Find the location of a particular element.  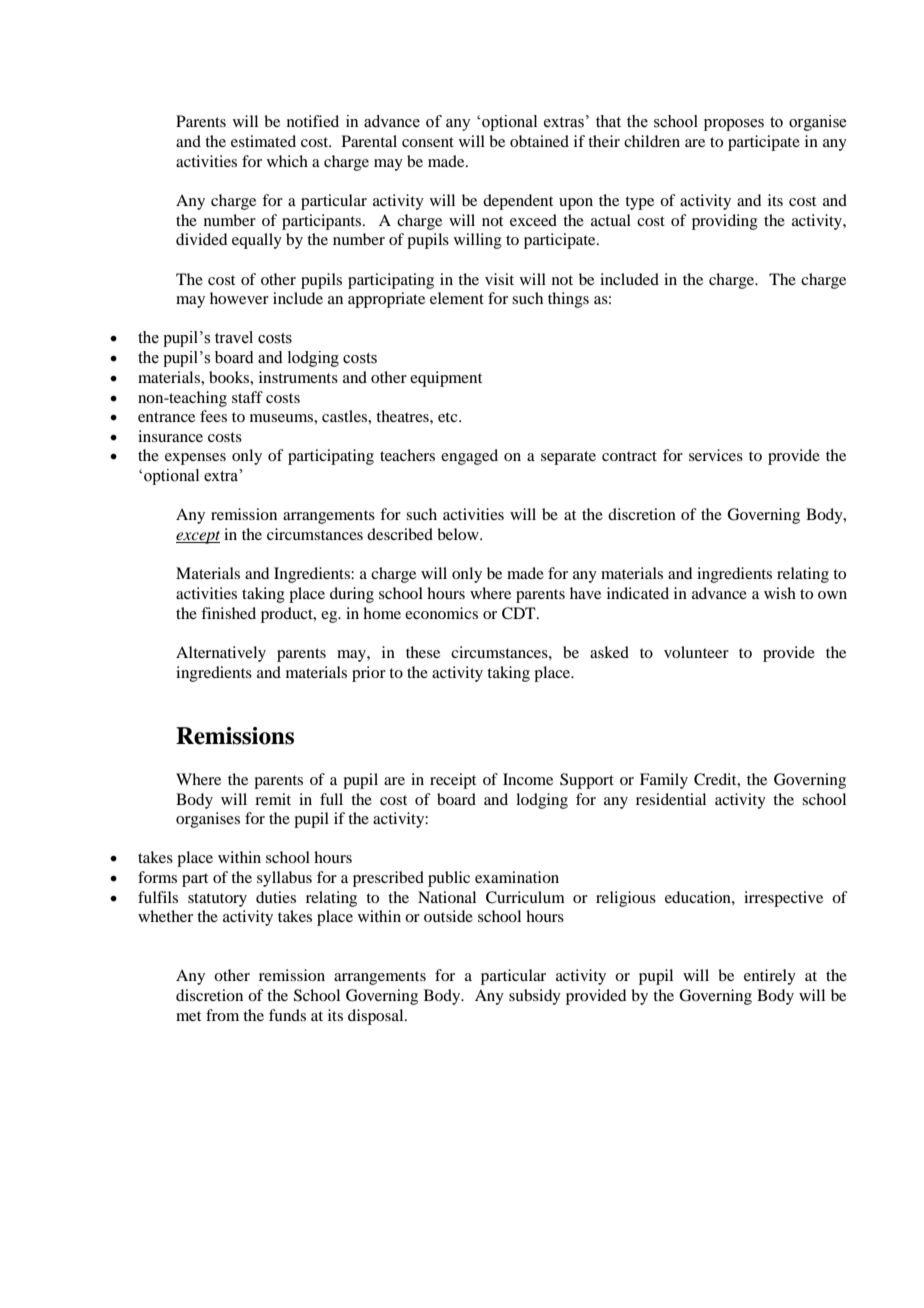

from is located at coordinates (222, 1015).
